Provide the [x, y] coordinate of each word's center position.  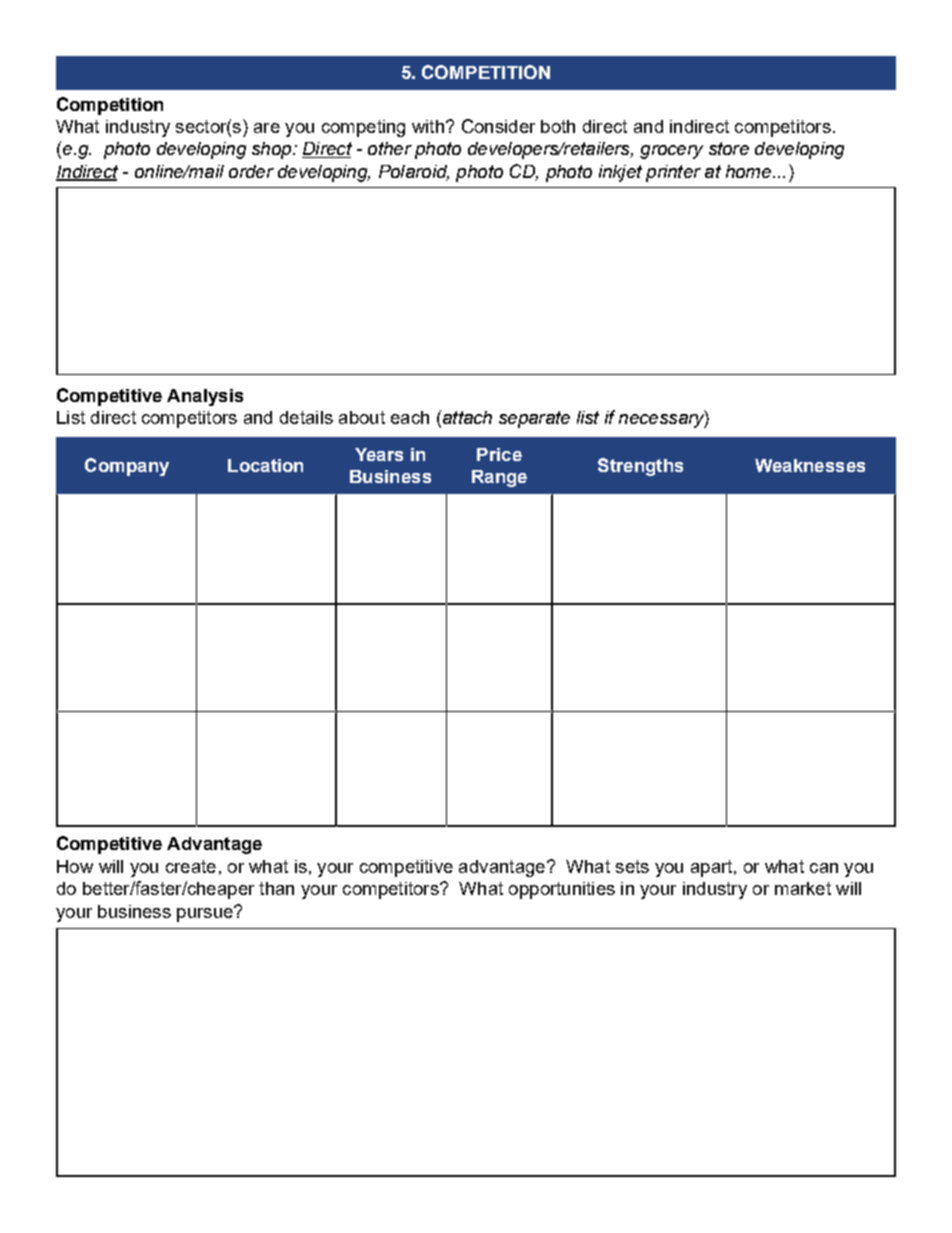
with [428, 126]
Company [127, 467]
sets [632, 866]
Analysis [205, 397]
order [251, 171]
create [191, 866]
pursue [206, 914]
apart [713, 868]
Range [499, 478]
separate [534, 419]
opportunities [562, 890]
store [729, 148]
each [410, 417]
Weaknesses [810, 465]
